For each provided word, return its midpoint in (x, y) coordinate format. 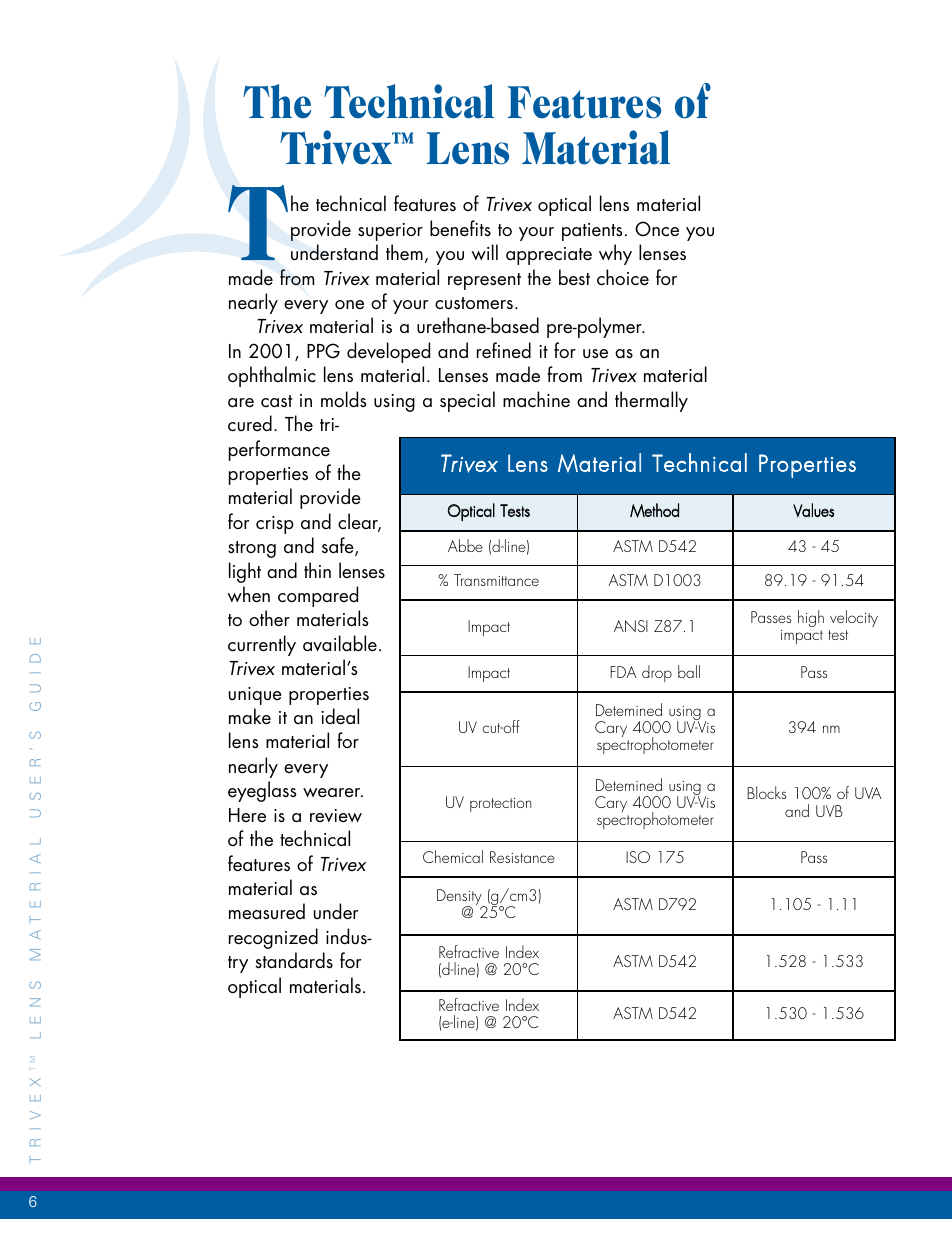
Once (657, 229)
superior (390, 232)
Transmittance (496, 580)
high (811, 618)
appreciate (549, 256)
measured (267, 911)
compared (318, 596)
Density (460, 899)
